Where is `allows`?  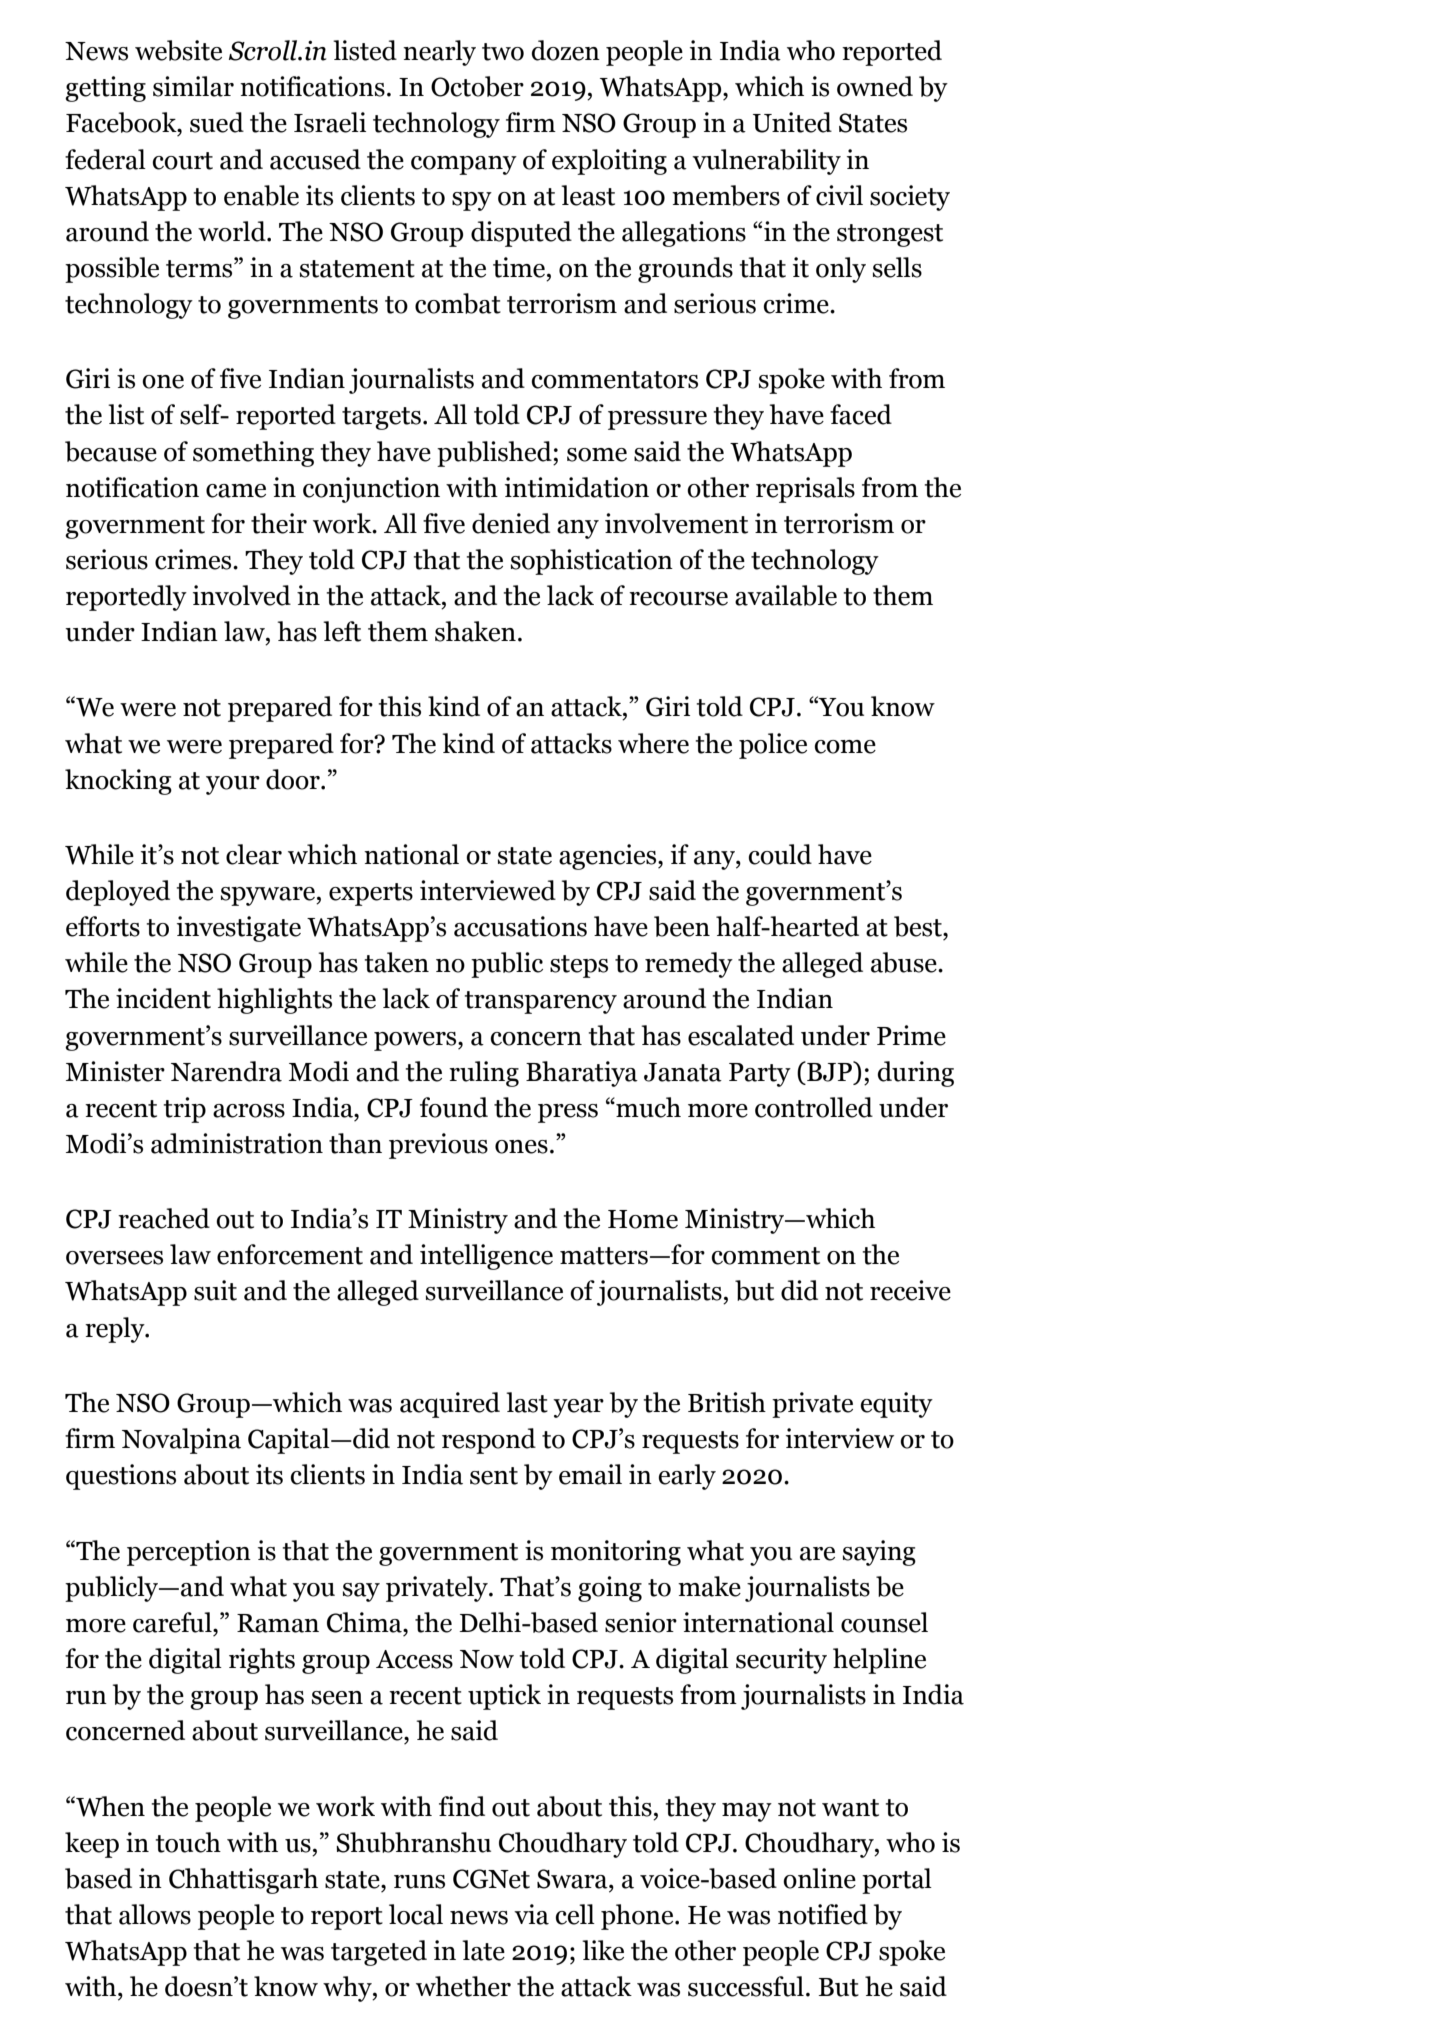 allows is located at coordinates (155, 1914).
